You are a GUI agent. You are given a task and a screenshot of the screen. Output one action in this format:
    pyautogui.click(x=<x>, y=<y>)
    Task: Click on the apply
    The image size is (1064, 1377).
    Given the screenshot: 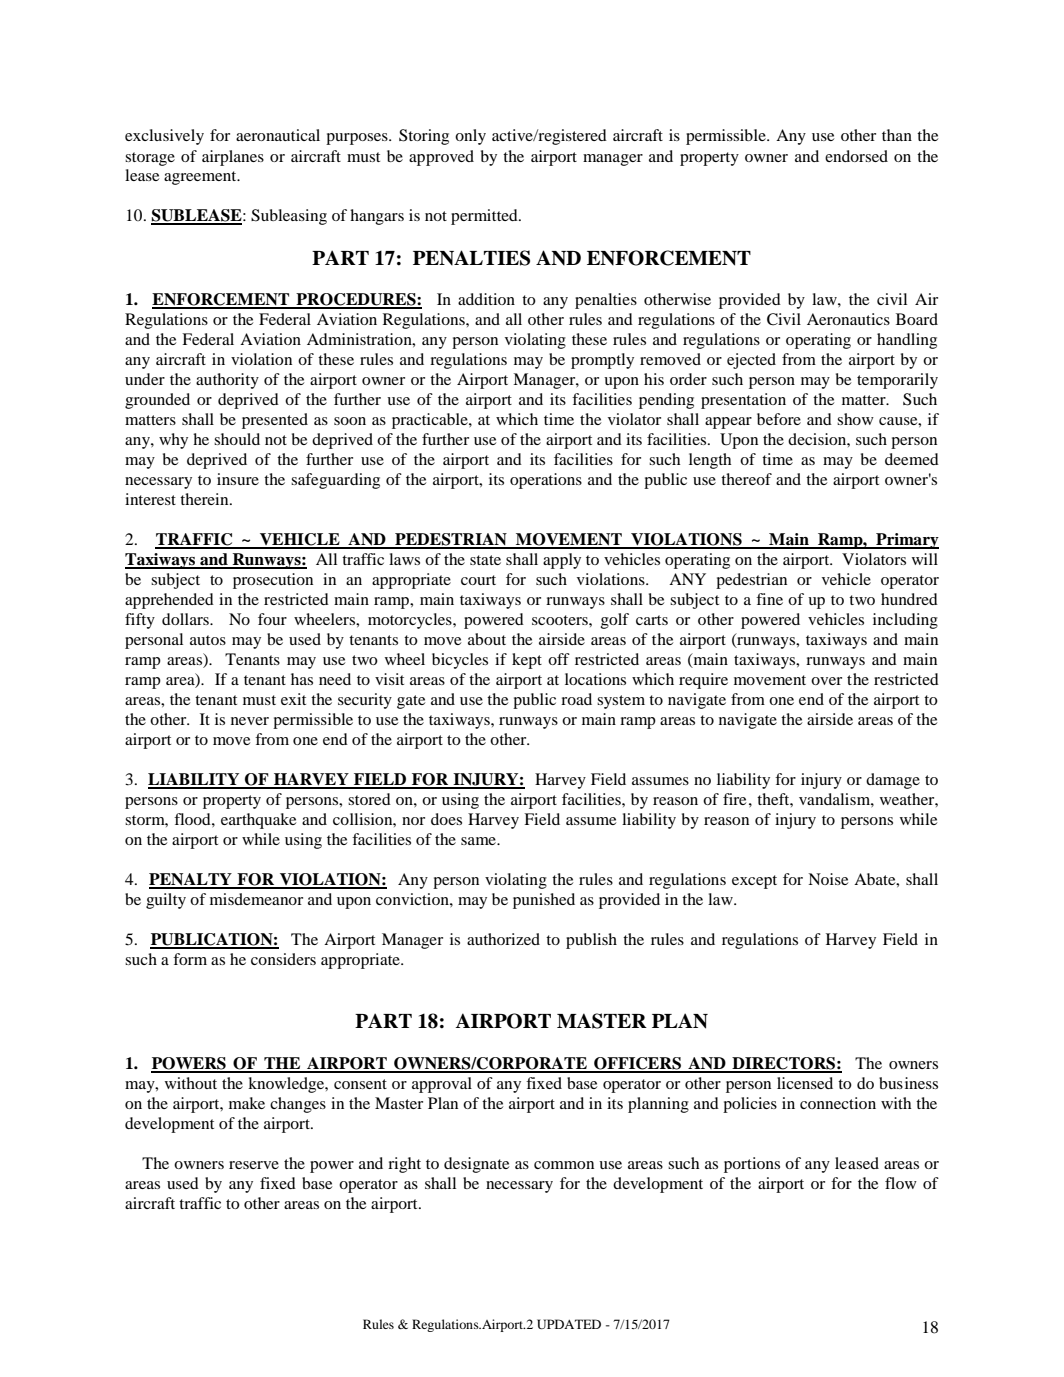 What is the action you would take?
    pyautogui.click(x=562, y=561)
